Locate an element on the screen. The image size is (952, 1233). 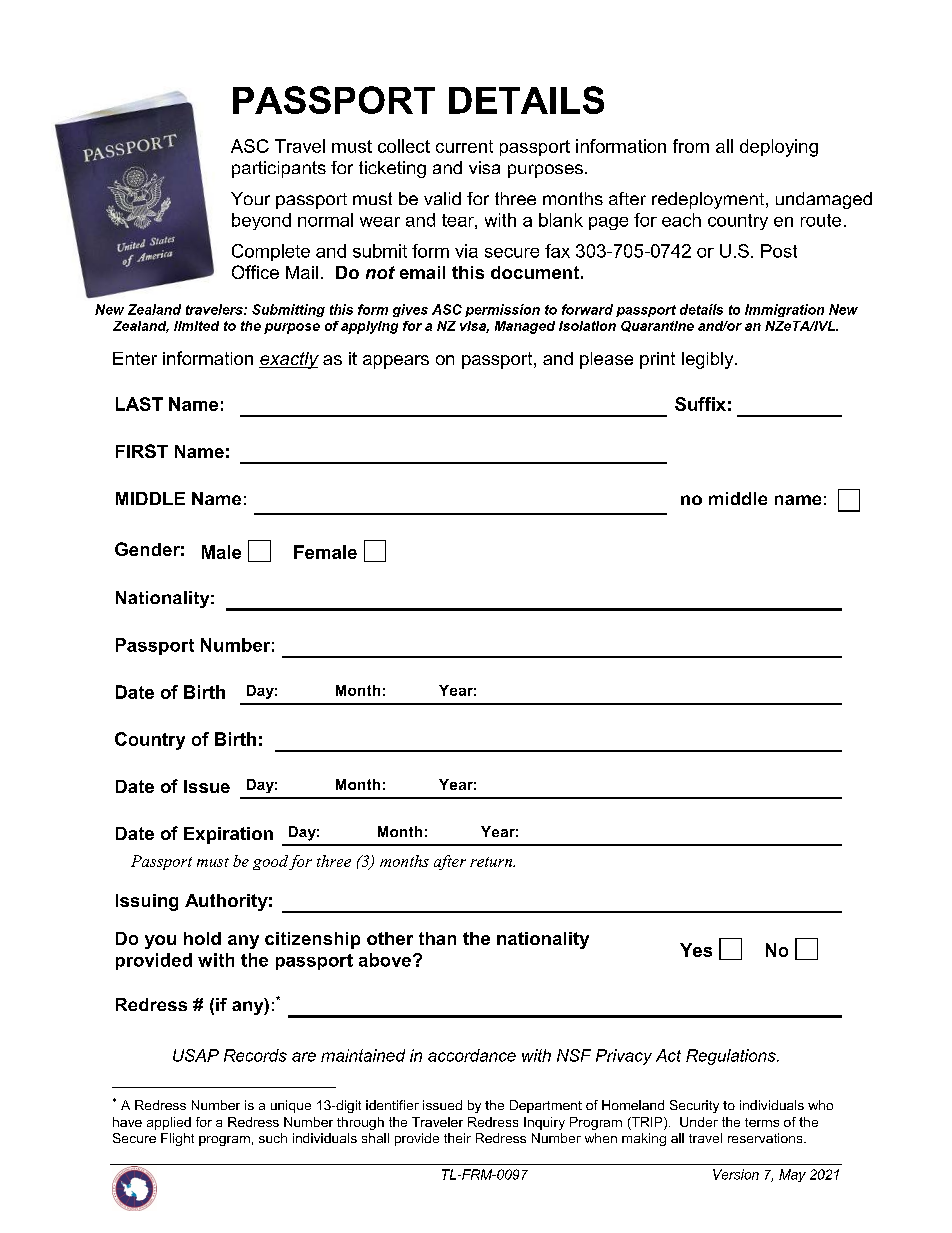
return is located at coordinates (492, 862).
